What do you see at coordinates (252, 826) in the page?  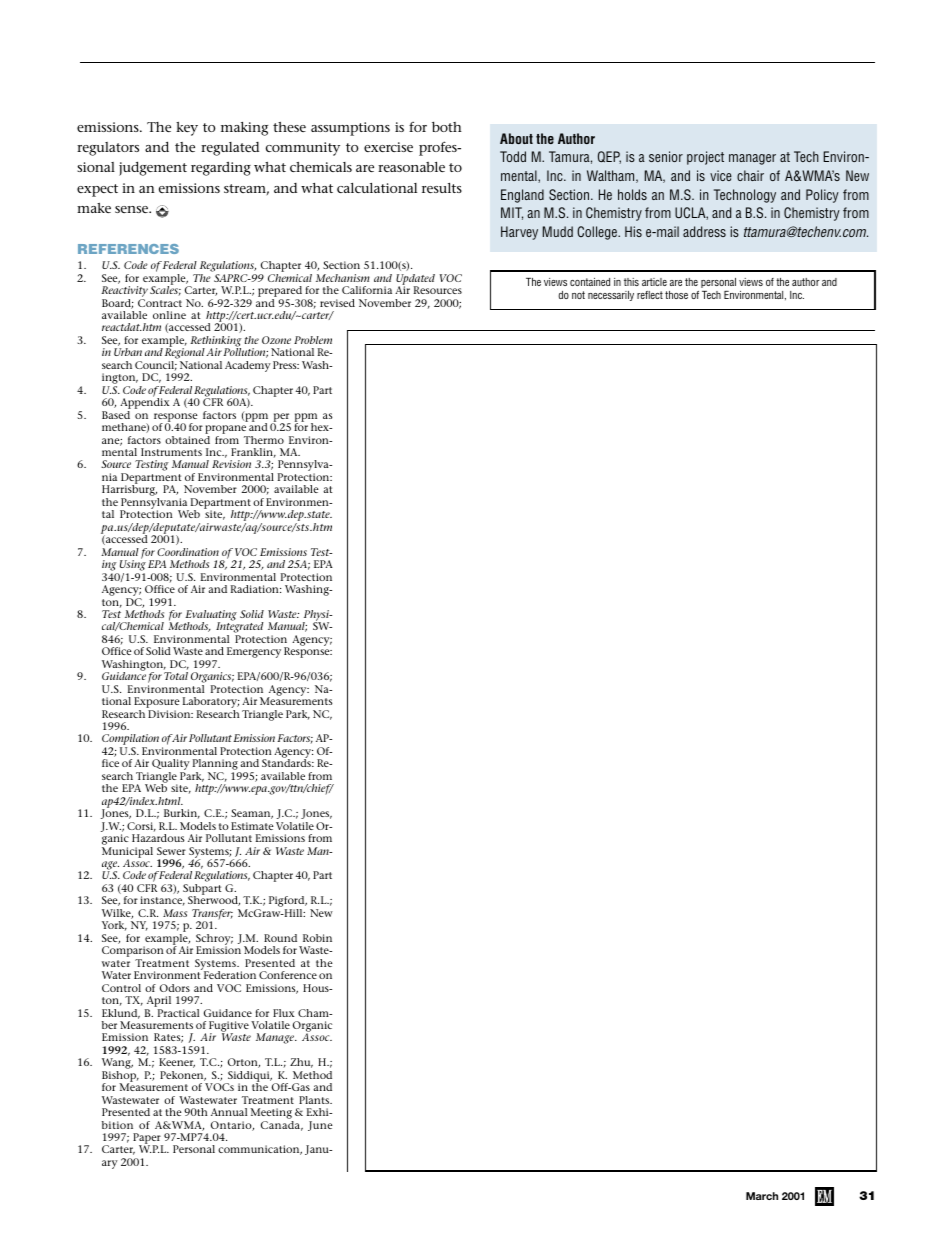 I see `Estimate` at bounding box center [252, 826].
